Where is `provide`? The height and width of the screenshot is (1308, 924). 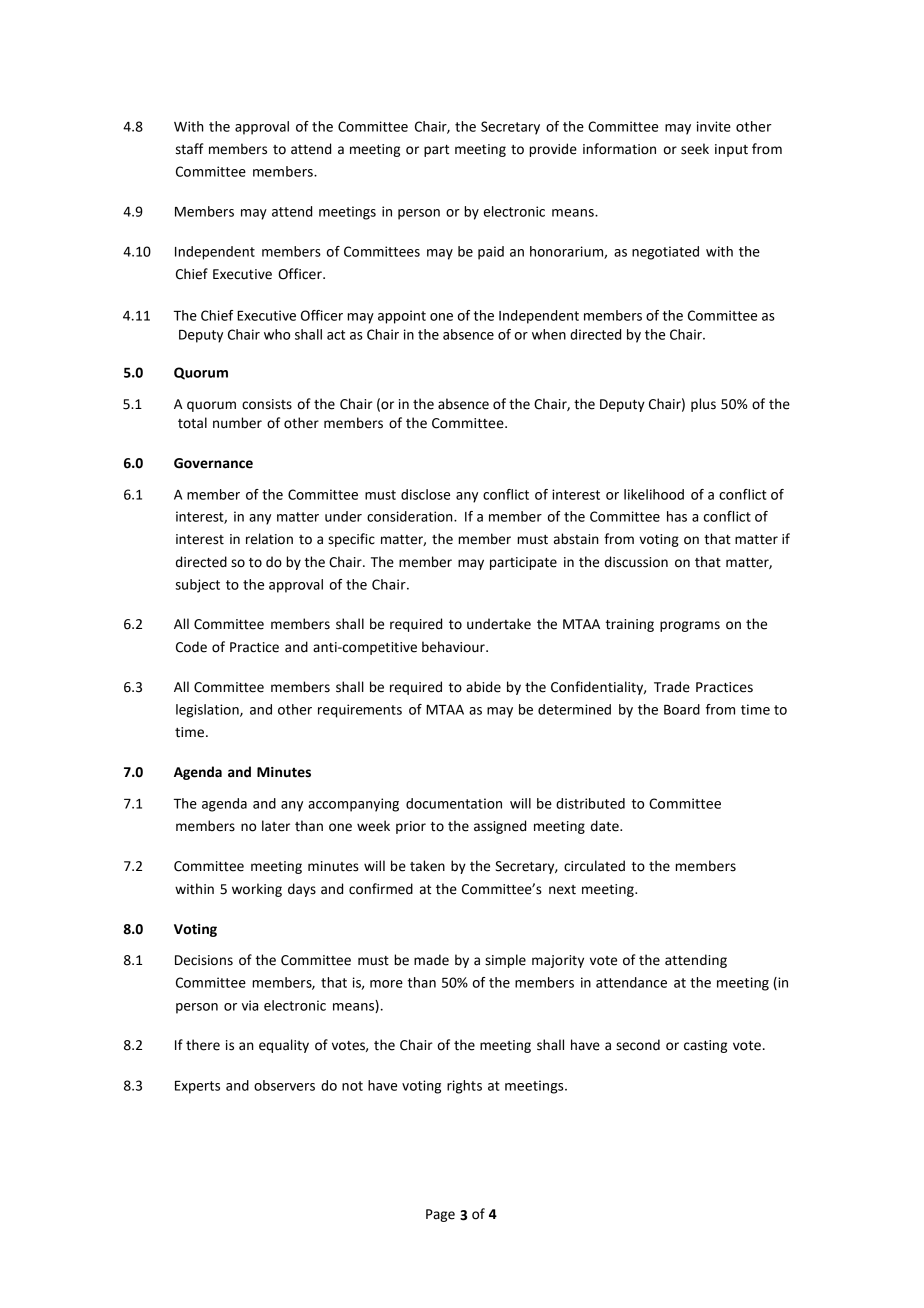
provide is located at coordinates (553, 150).
